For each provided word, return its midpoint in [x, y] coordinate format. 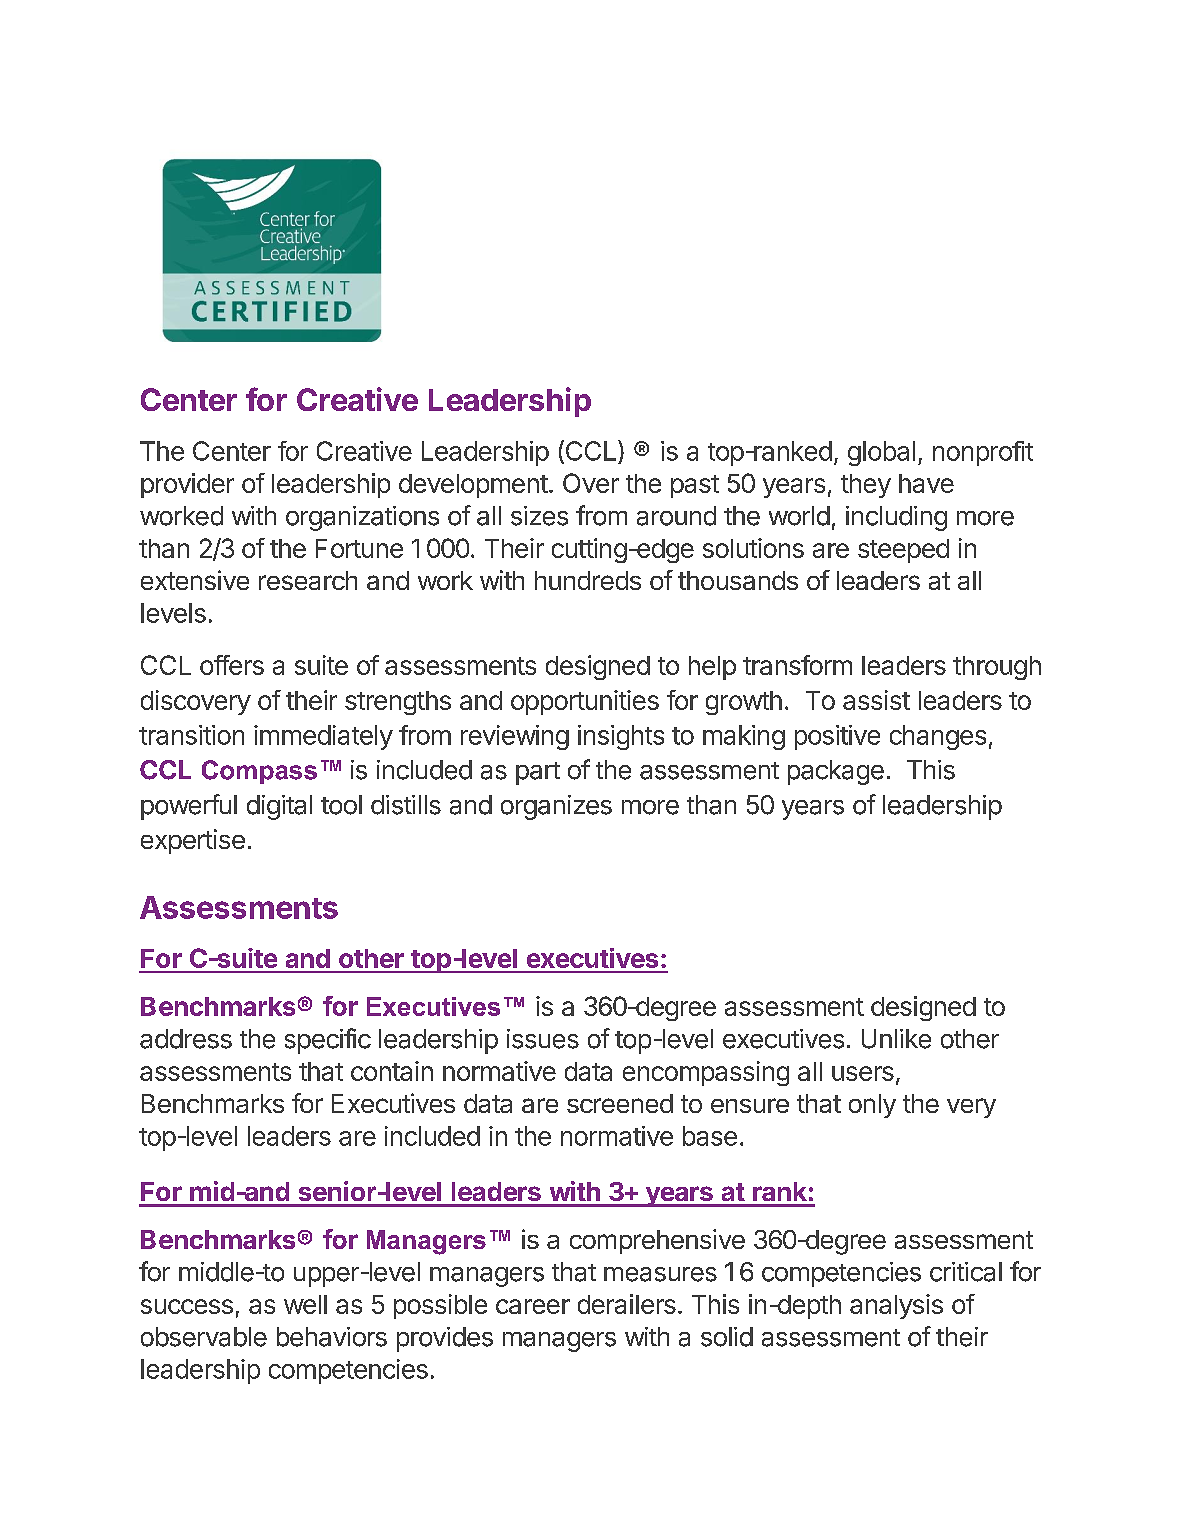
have [926, 483]
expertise [193, 841]
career [533, 1306]
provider [187, 485]
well [305, 1304]
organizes [556, 807]
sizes [539, 516]
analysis [896, 1306]
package [836, 772]
